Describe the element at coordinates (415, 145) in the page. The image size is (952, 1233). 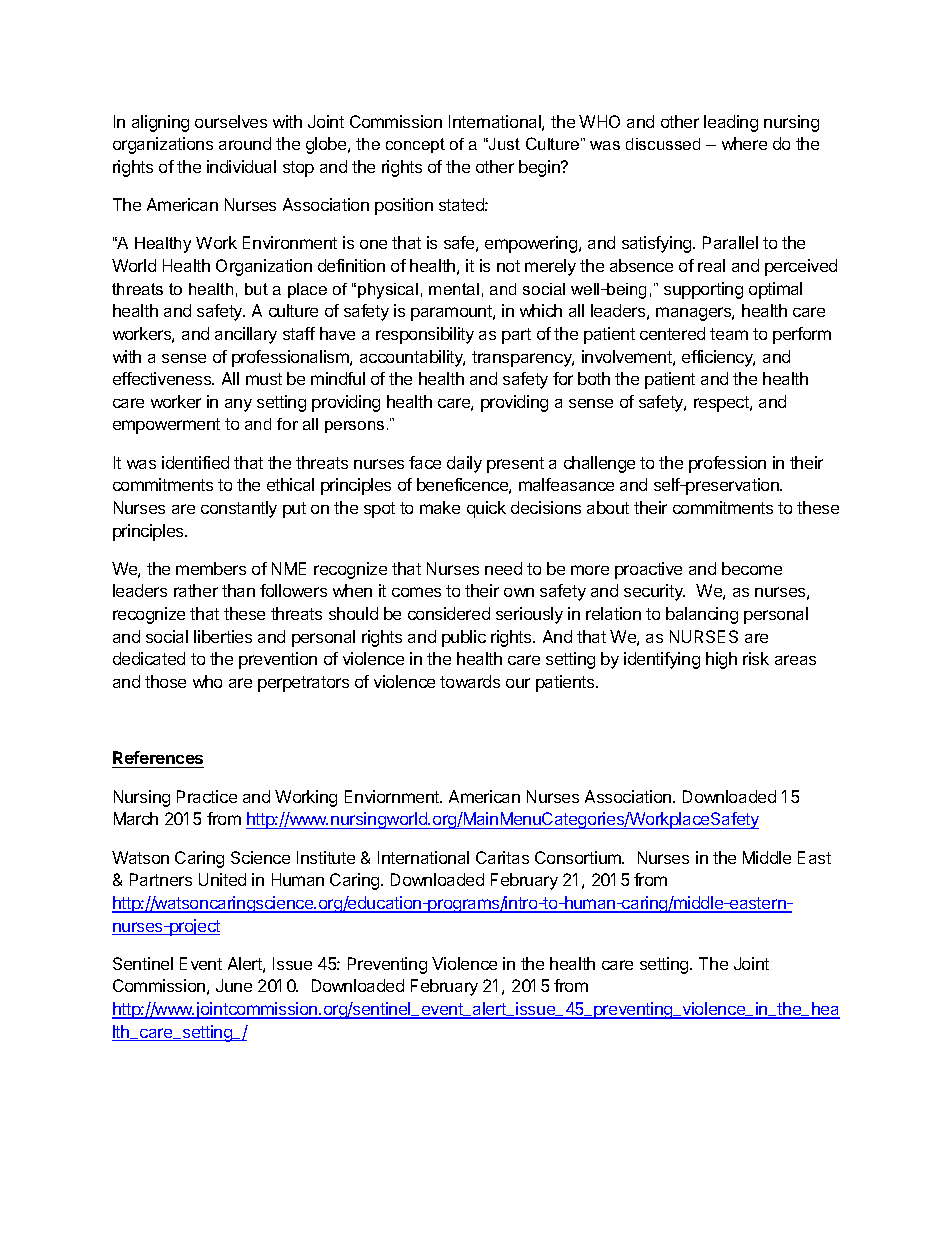
I see `concept` at that location.
